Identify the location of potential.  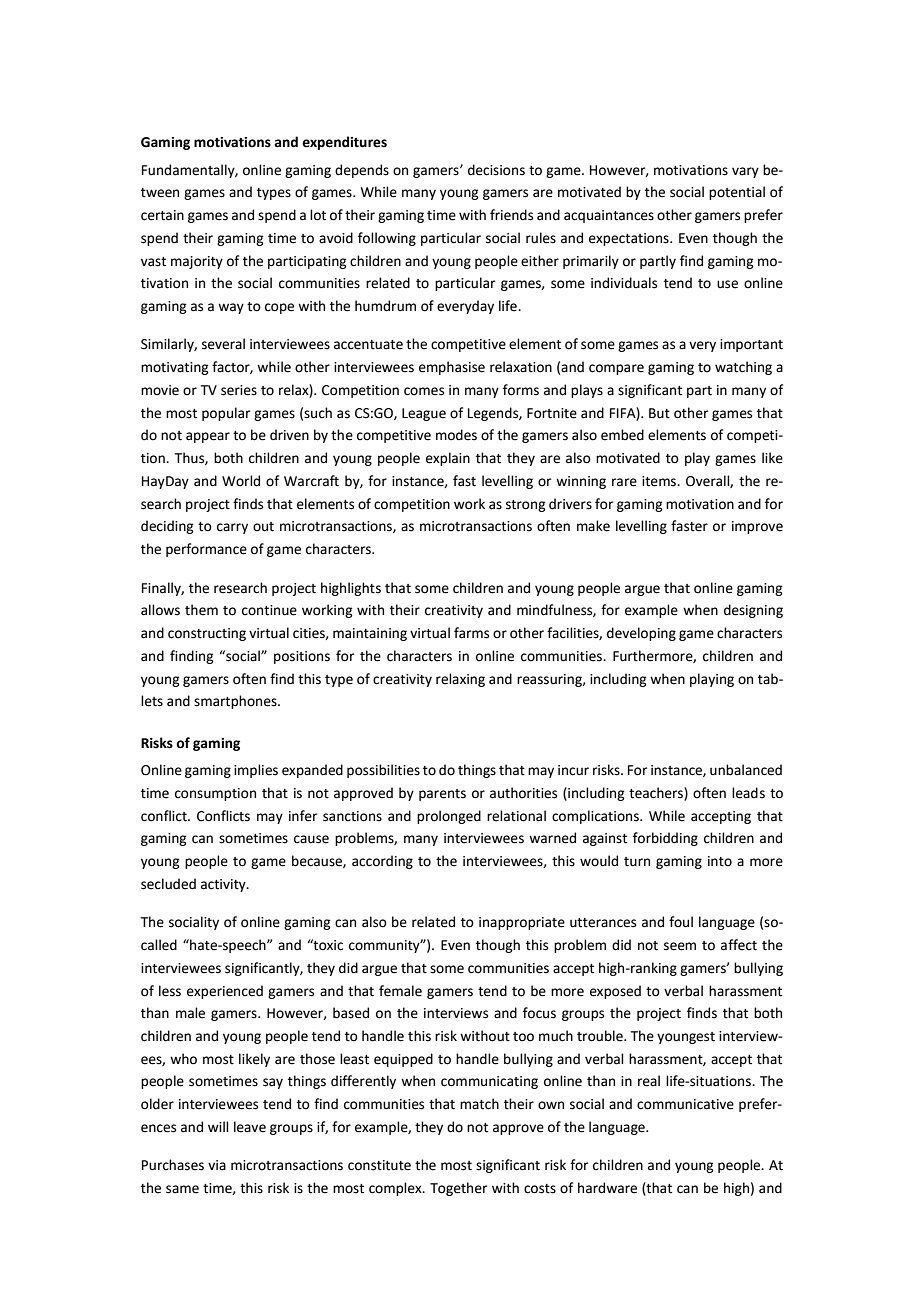
(737, 193).
